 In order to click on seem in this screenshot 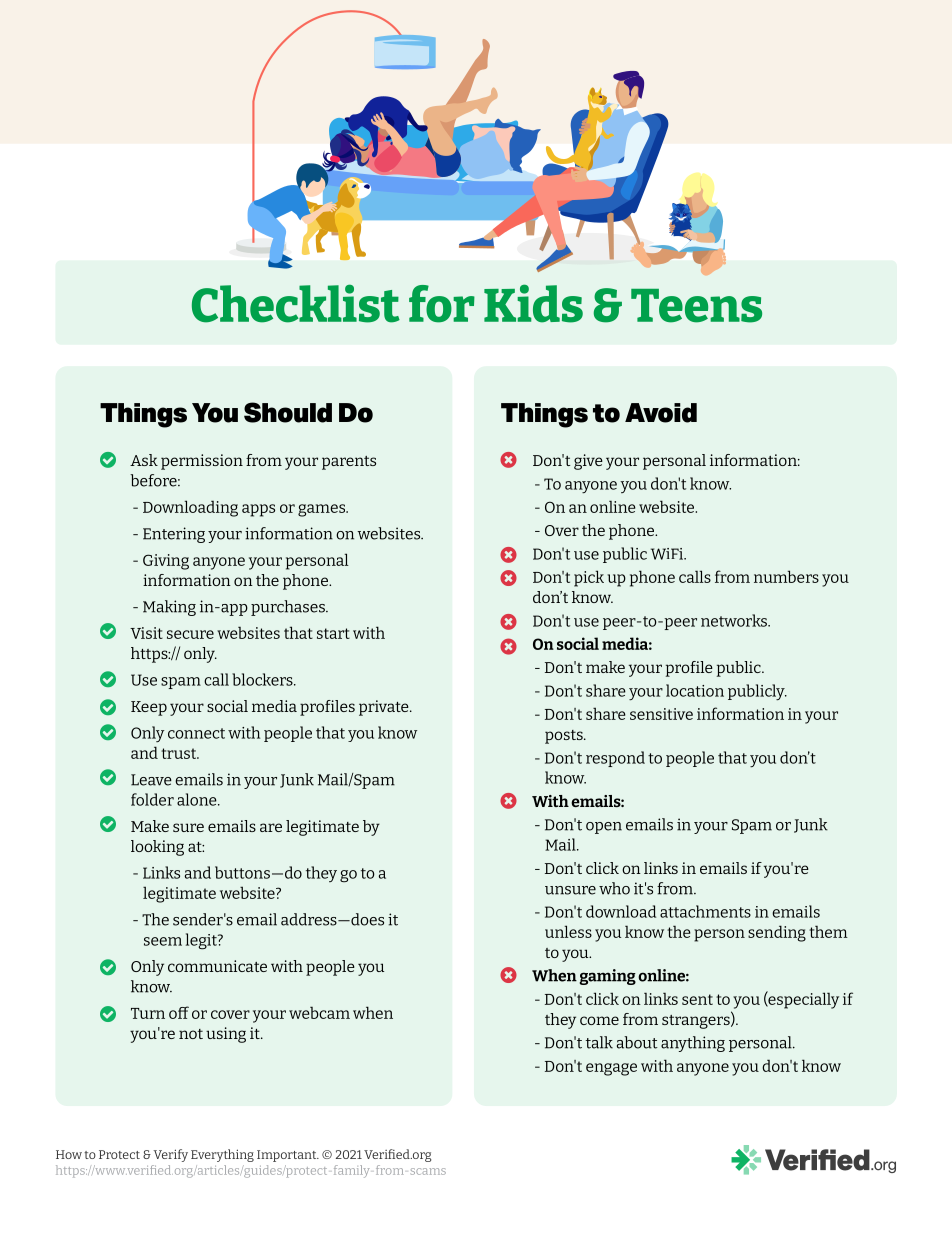, I will do `click(163, 941)`.
